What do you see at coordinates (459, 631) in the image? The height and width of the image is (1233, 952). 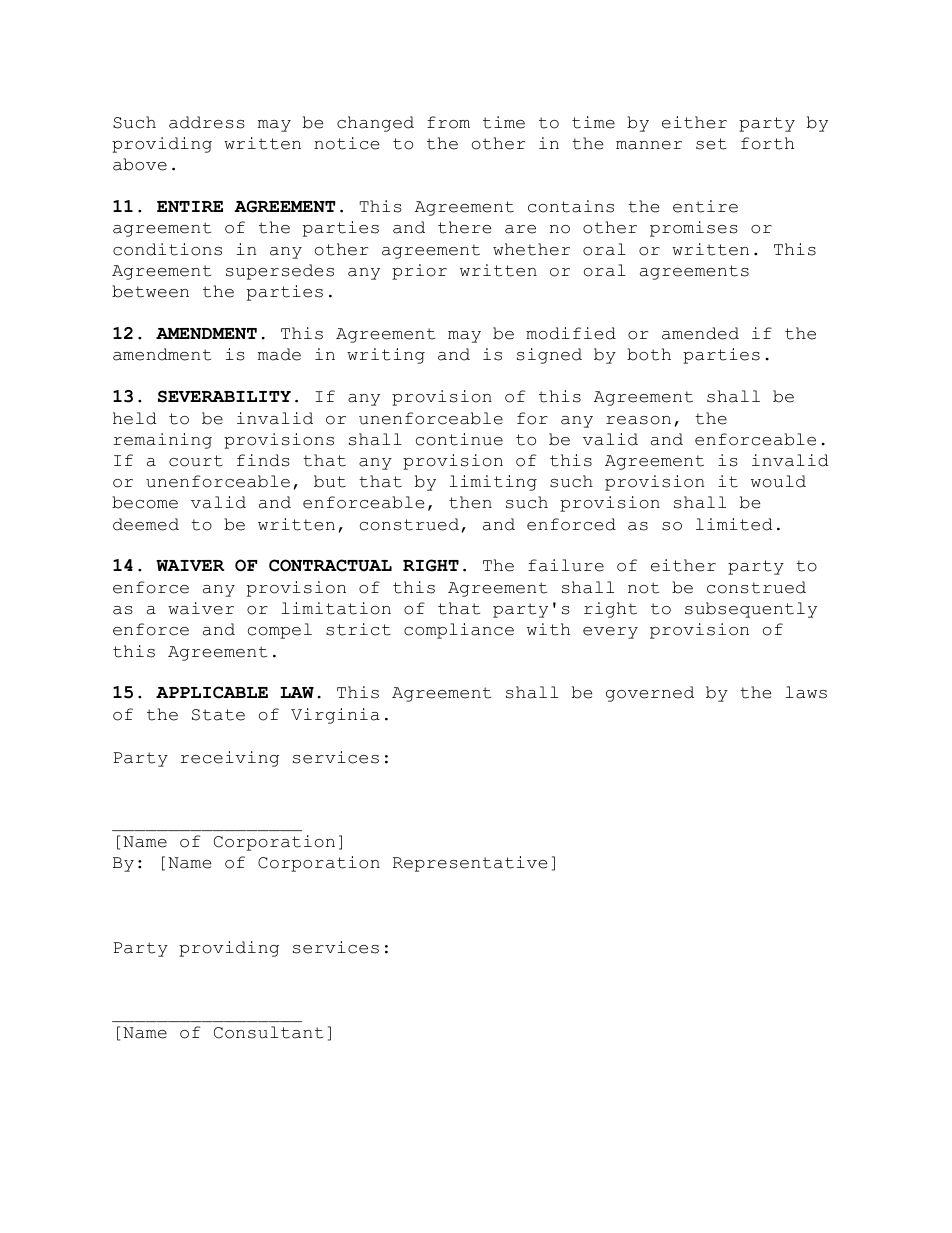 I see `compliance` at bounding box center [459, 631].
